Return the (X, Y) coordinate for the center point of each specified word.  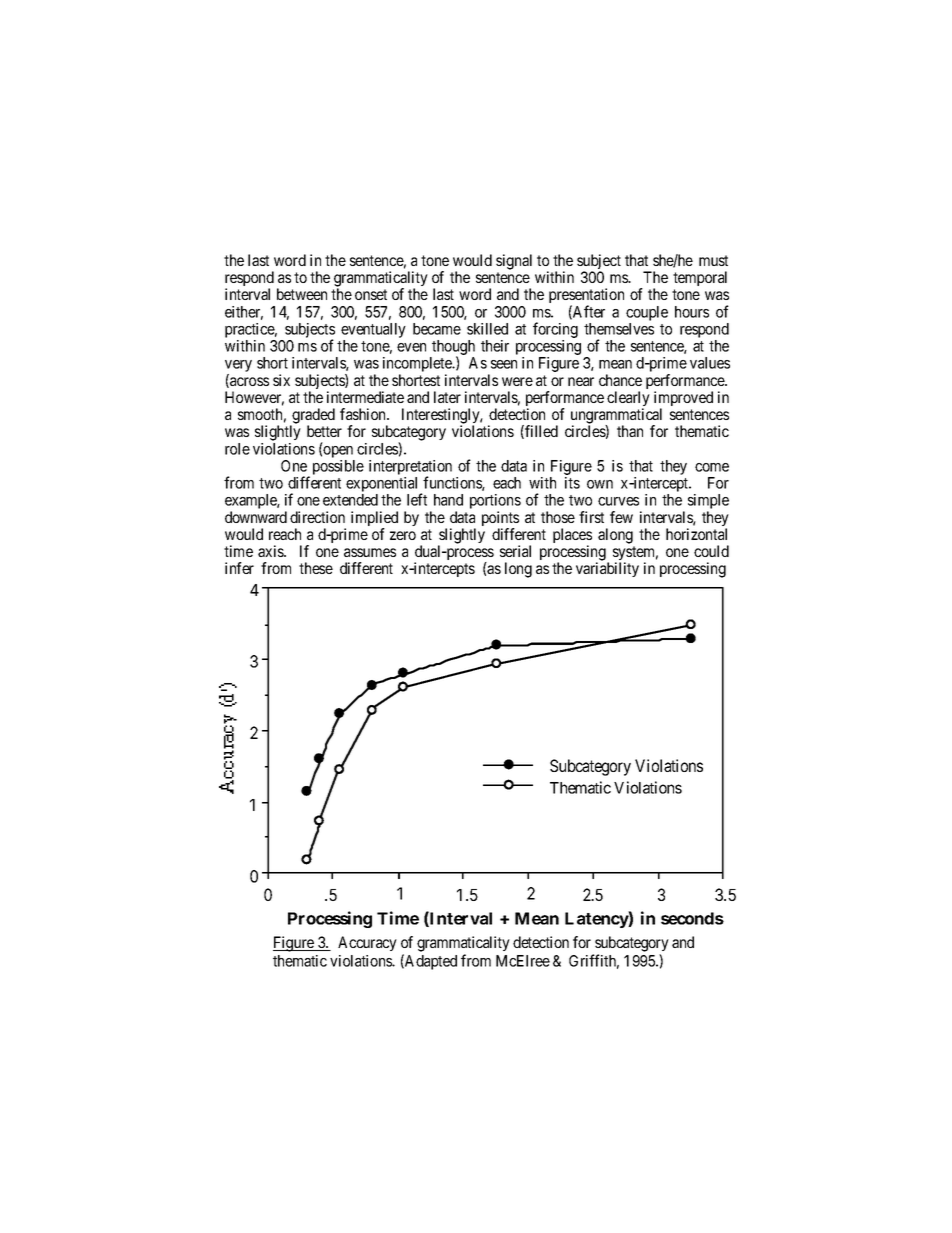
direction (317, 517)
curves (618, 501)
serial (515, 551)
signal (514, 262)
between (302, 294)
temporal (700, 278)
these (316, 568)
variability (607, 569)
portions (495, 503)
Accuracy (367, 943)
